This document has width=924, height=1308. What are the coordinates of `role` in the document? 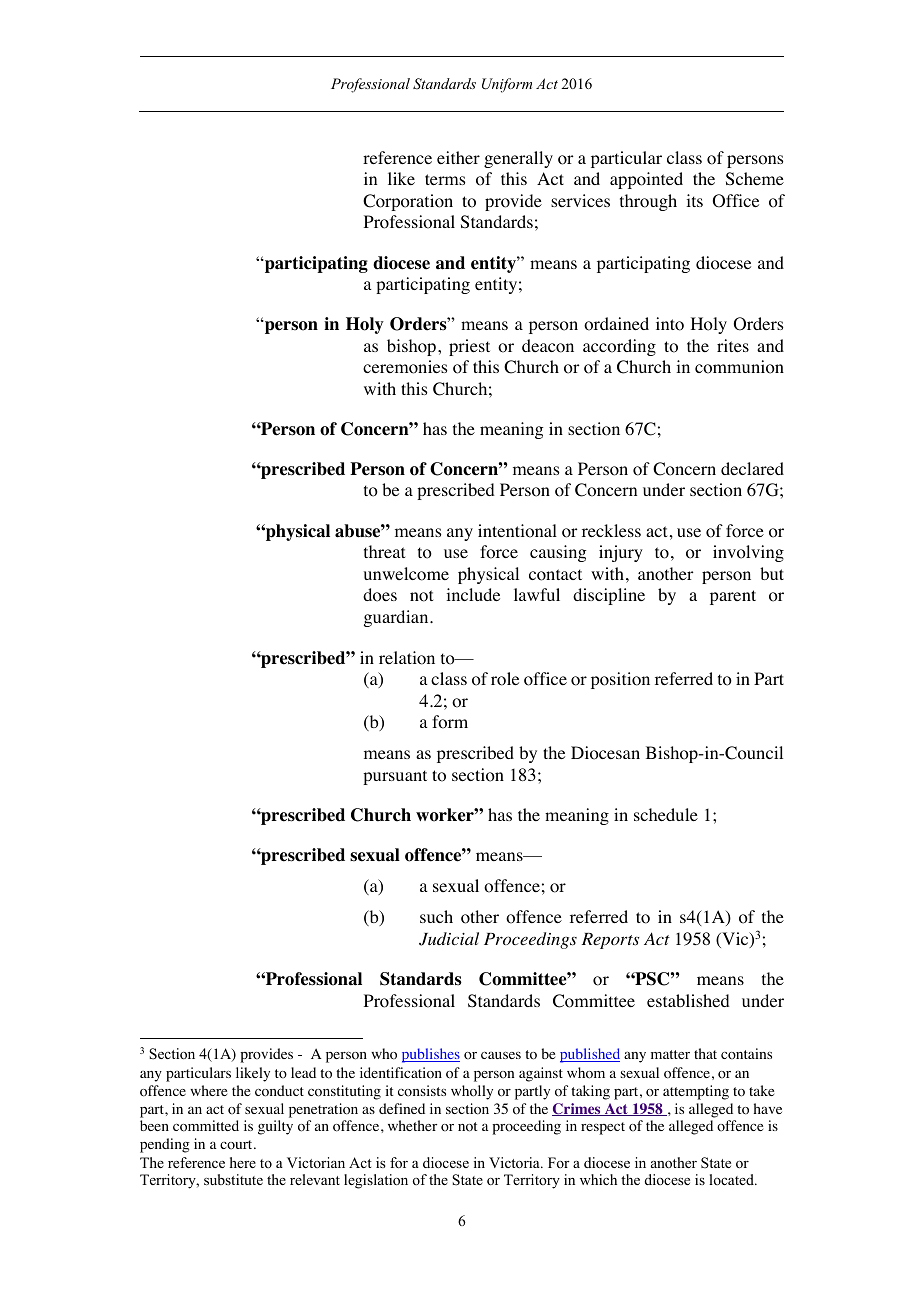 It's located at (505, 679).
